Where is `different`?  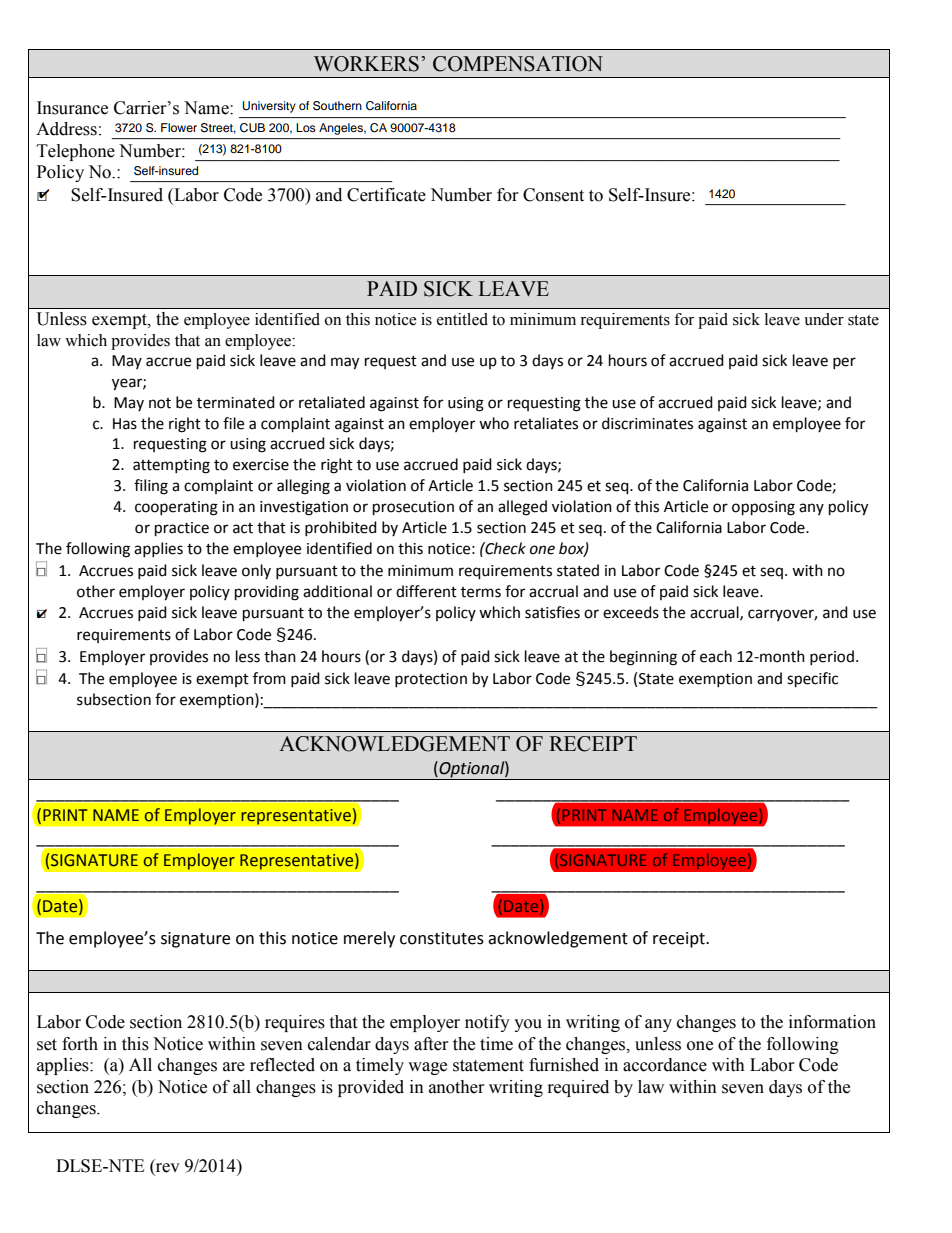
different is located at coordinates (426, 591).
